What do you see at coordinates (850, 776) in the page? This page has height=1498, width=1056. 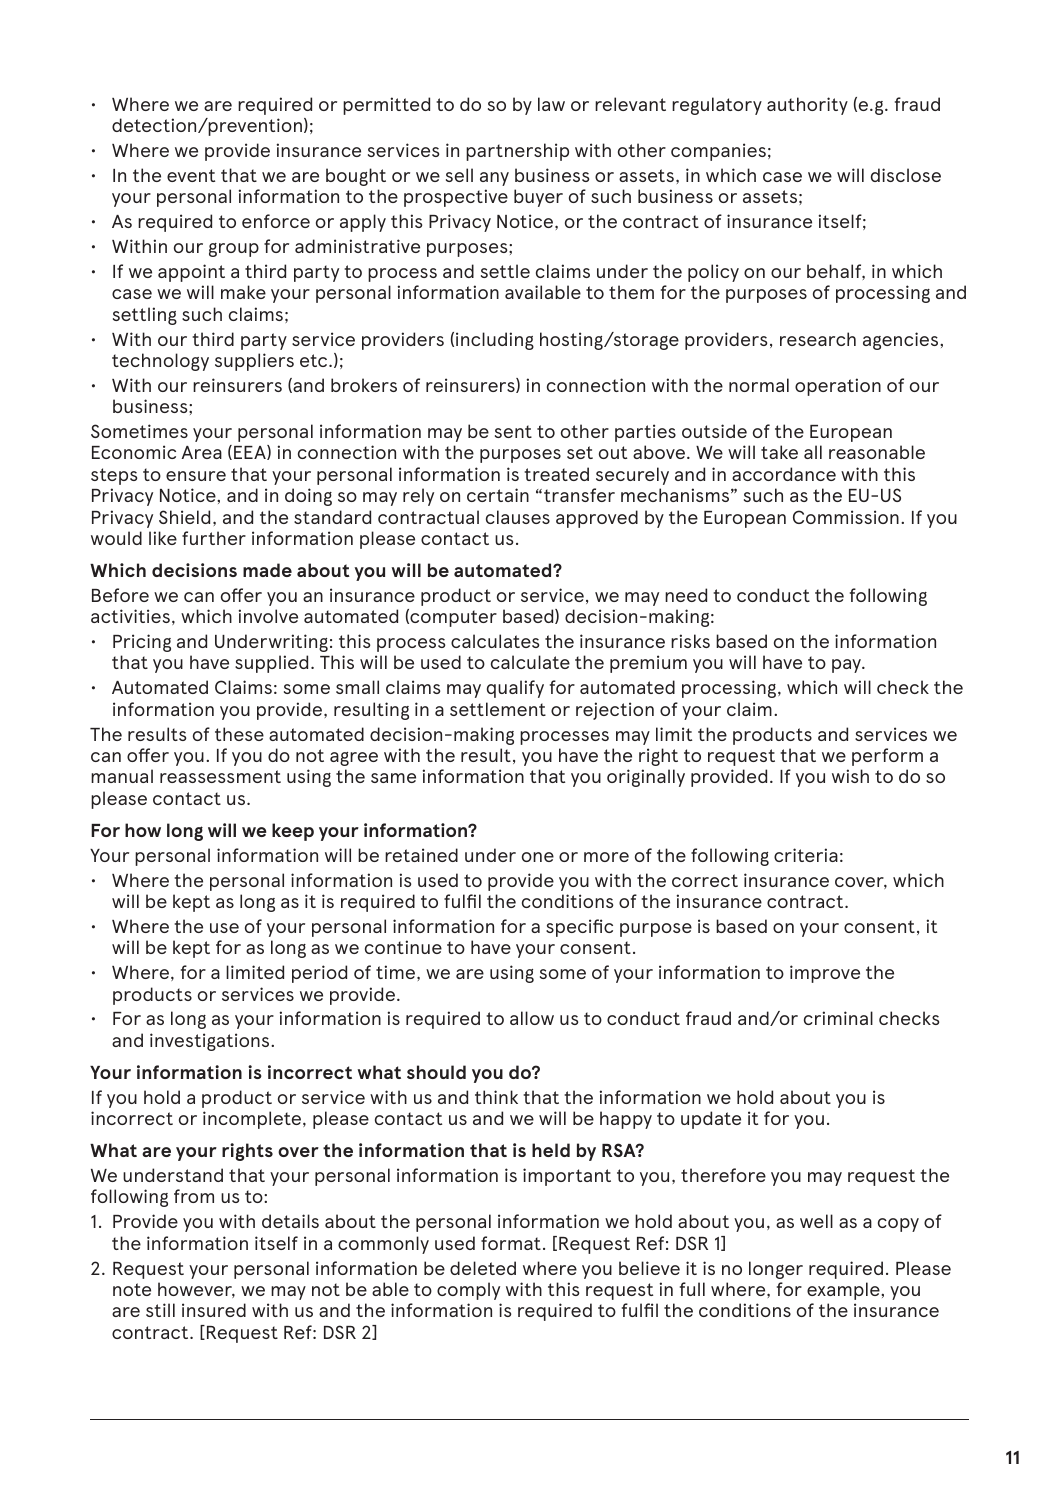 I see `wish` at bounding box center [850, 776].
